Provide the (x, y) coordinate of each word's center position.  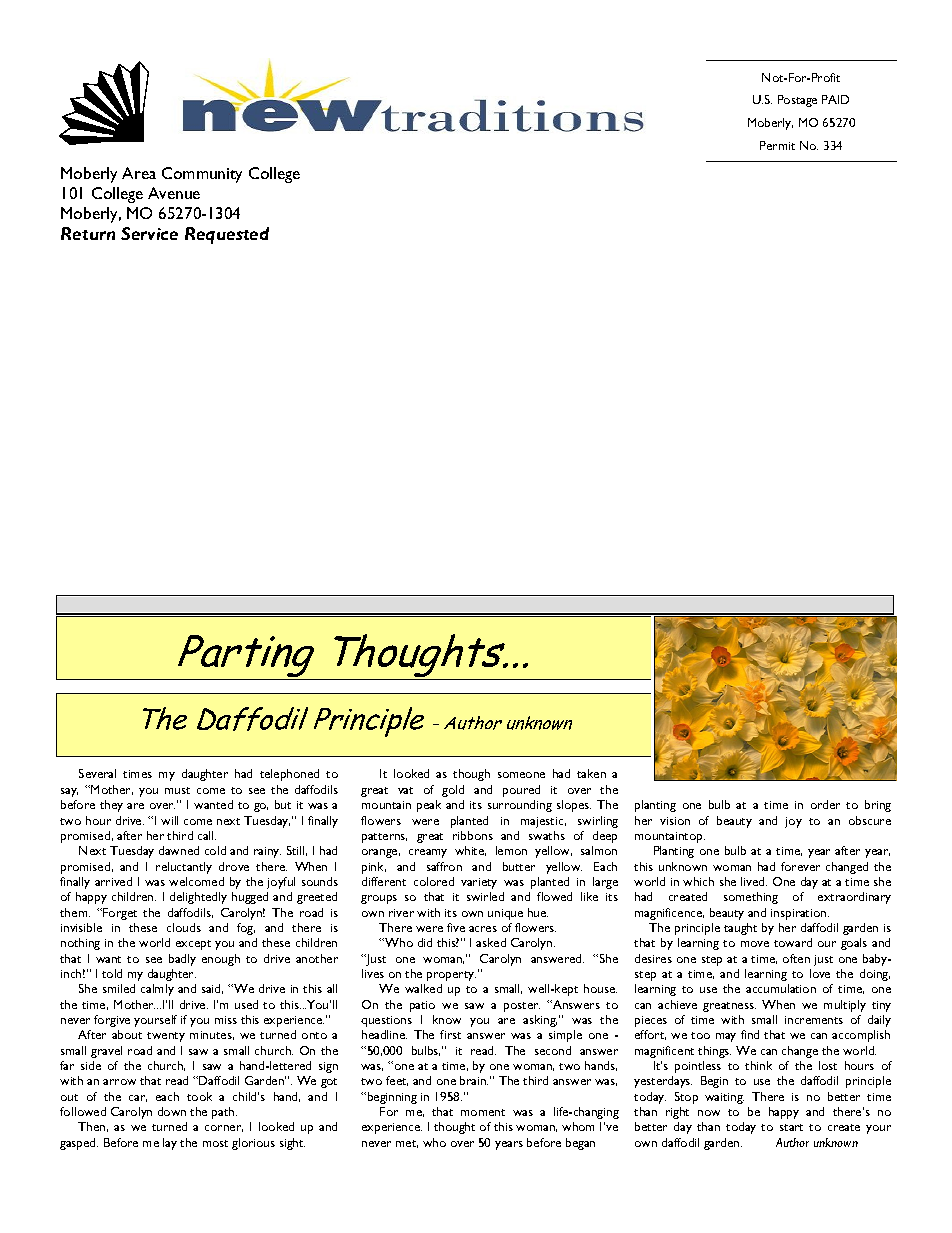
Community (202, 175)
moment (483, 1112)
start (791, 1127)
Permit (777, 145)
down (172, 1111)
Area (139, 173)
